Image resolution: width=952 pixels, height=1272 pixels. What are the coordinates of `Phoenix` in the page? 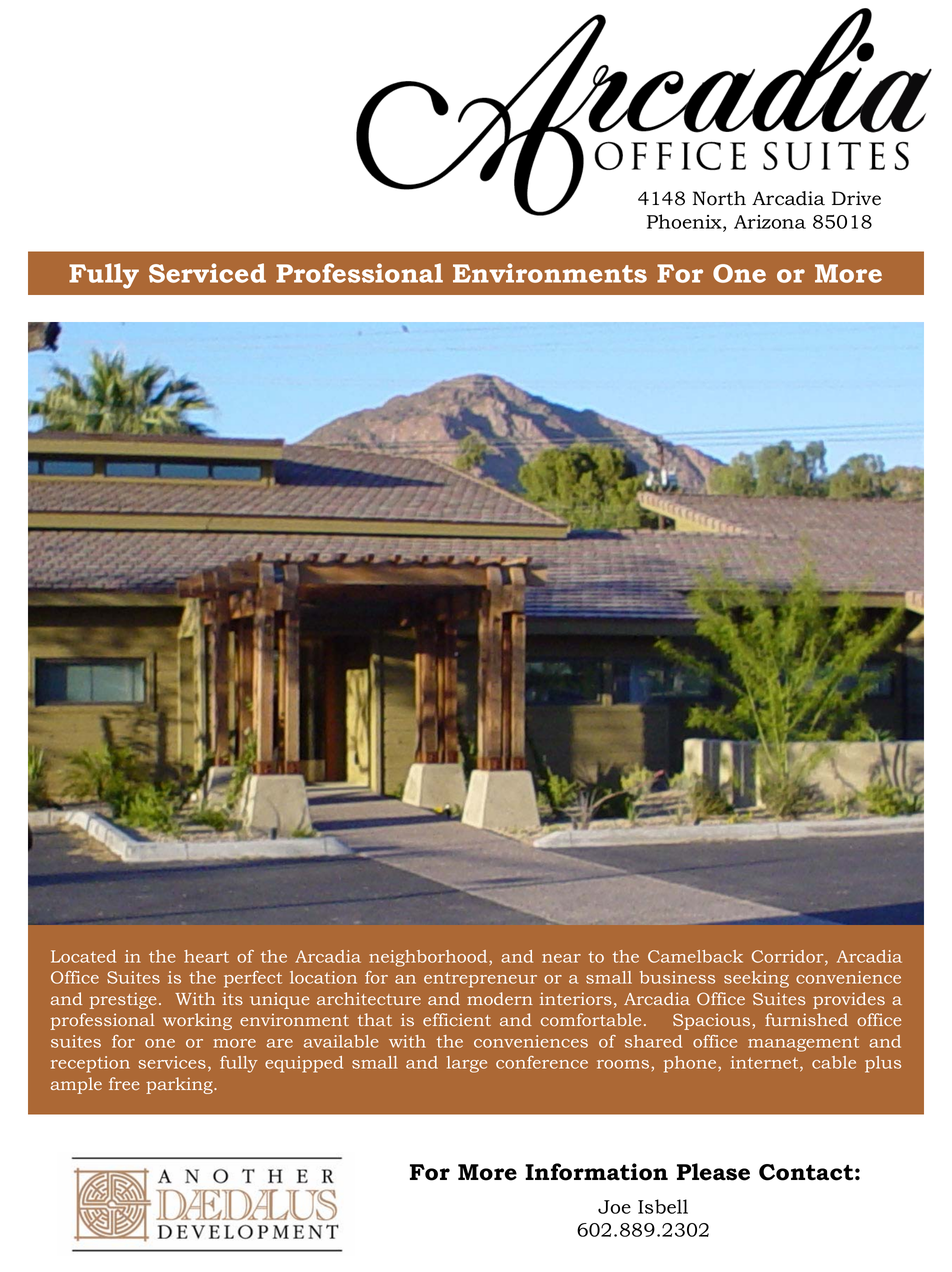 It's located at (685, 222).
